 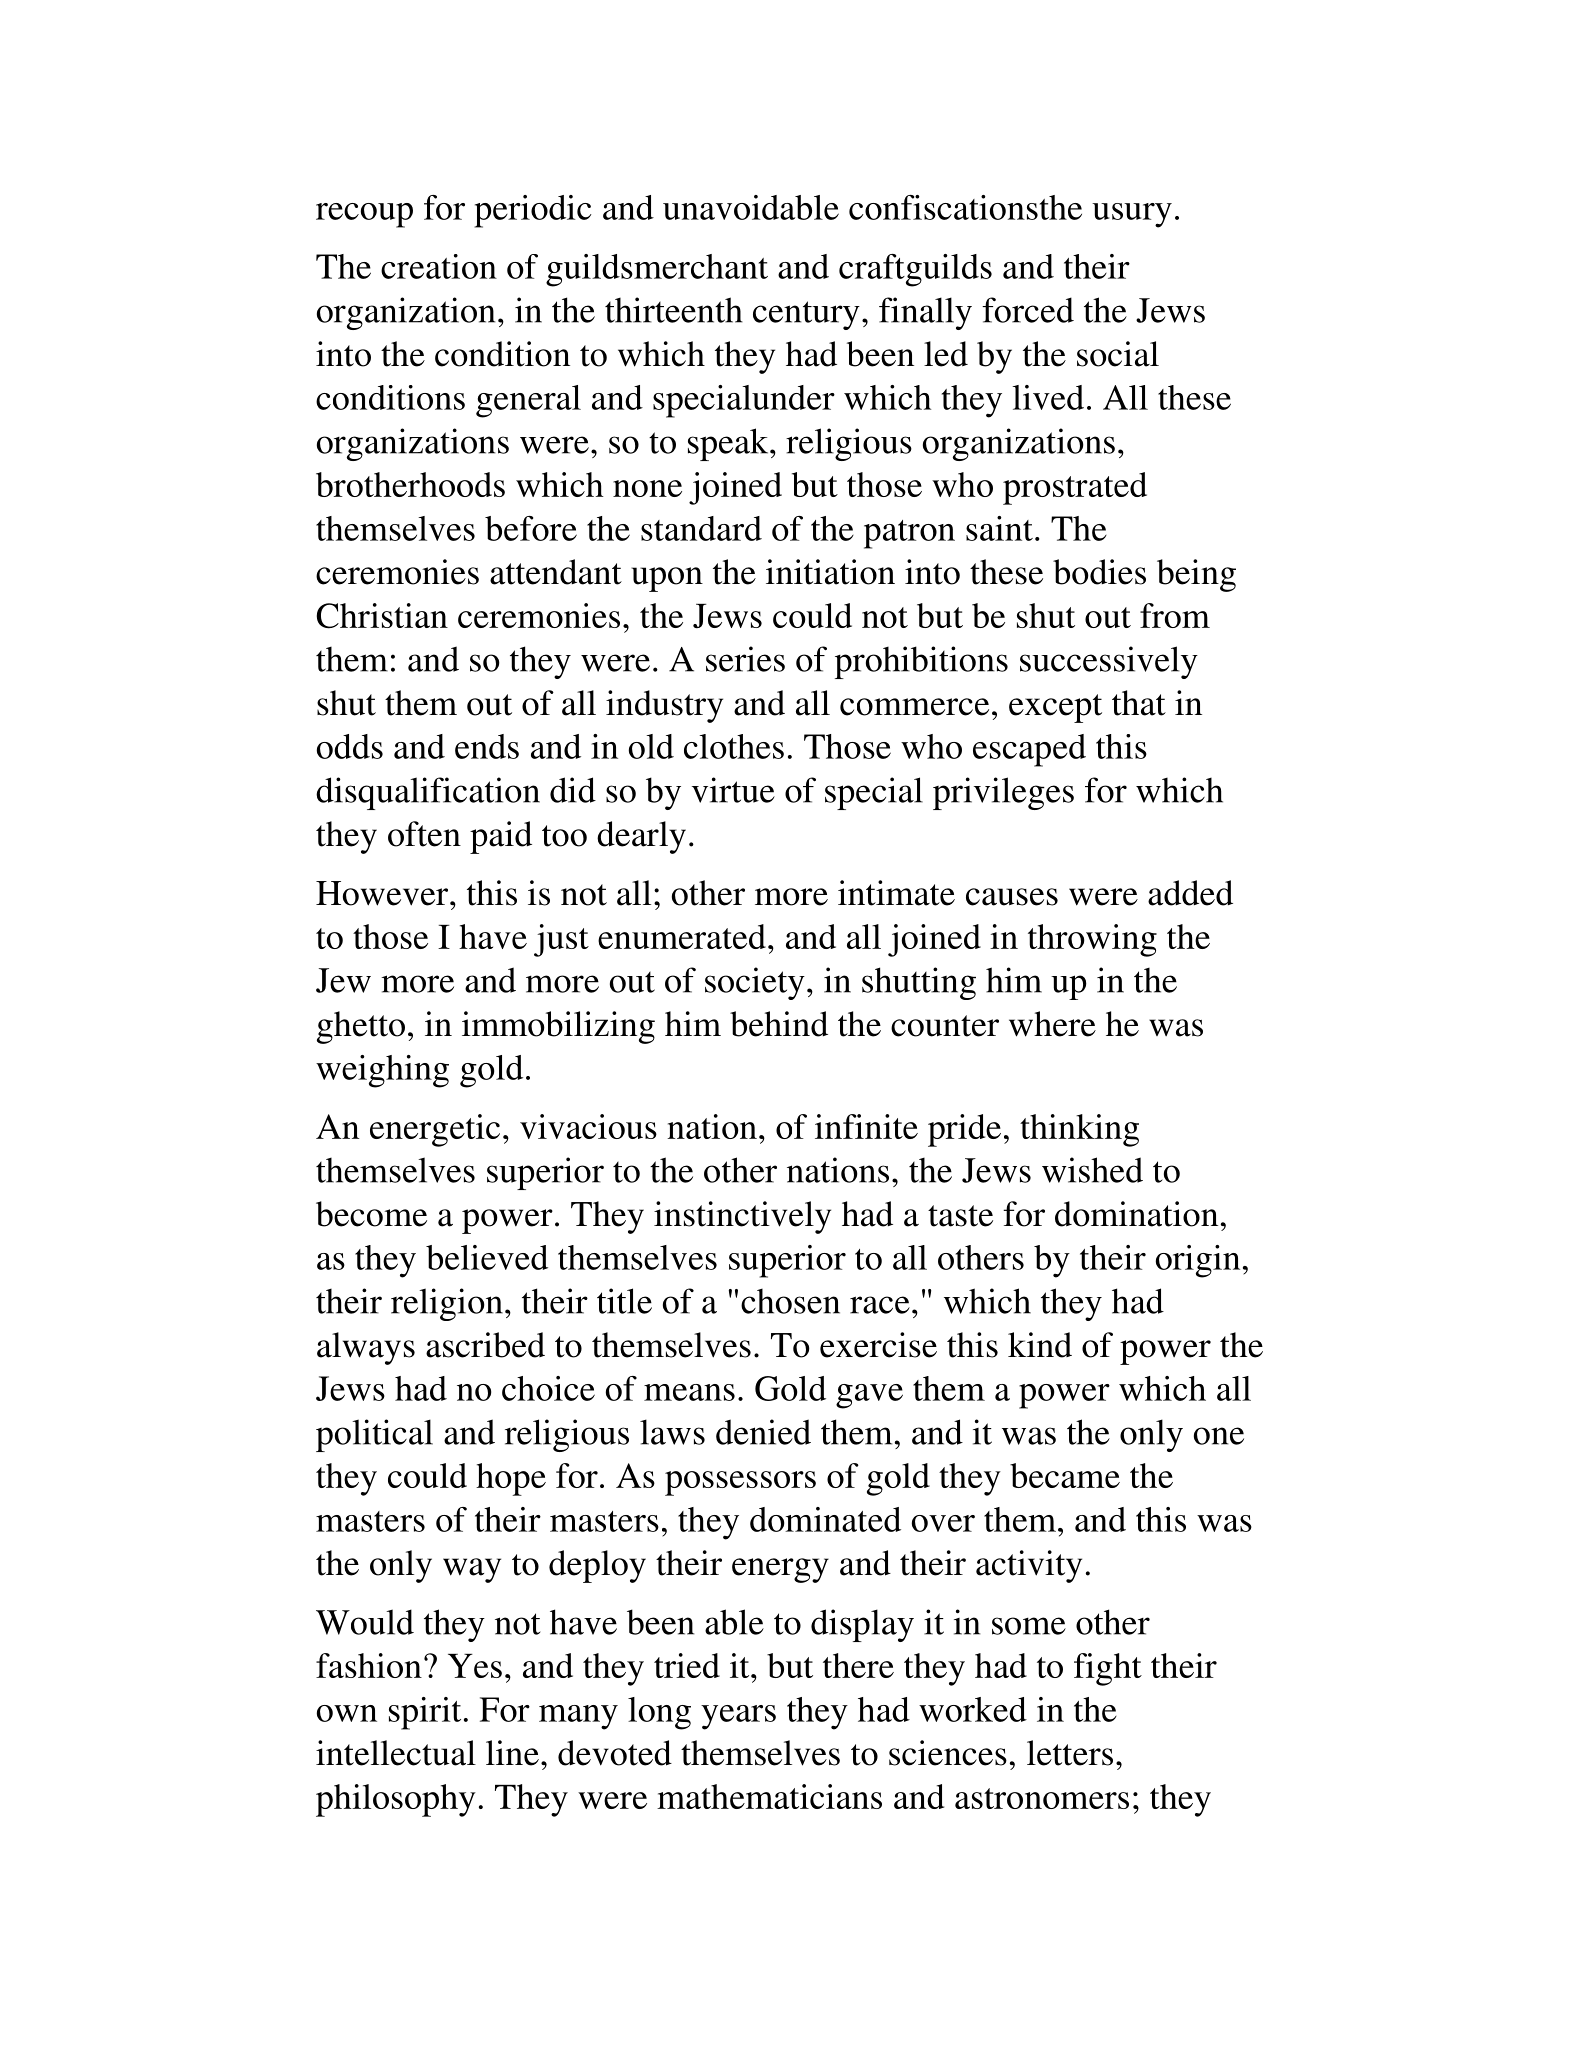 What do you see at coordinates (738, 1717) in the screenshot?
I see `years` at bounding box center [738, 1717].
